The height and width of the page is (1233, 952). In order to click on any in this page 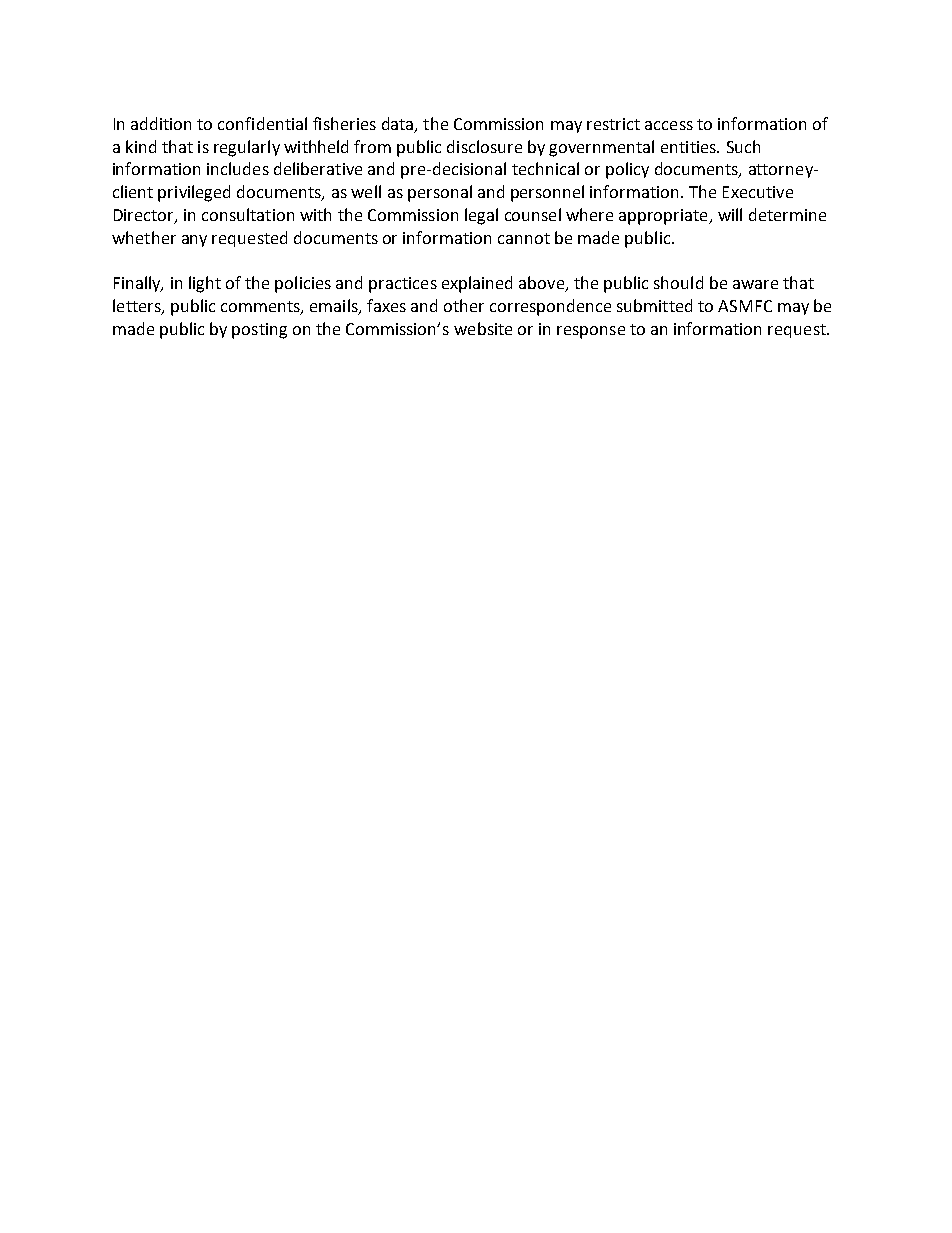, I will do `click(194, 241)`.
